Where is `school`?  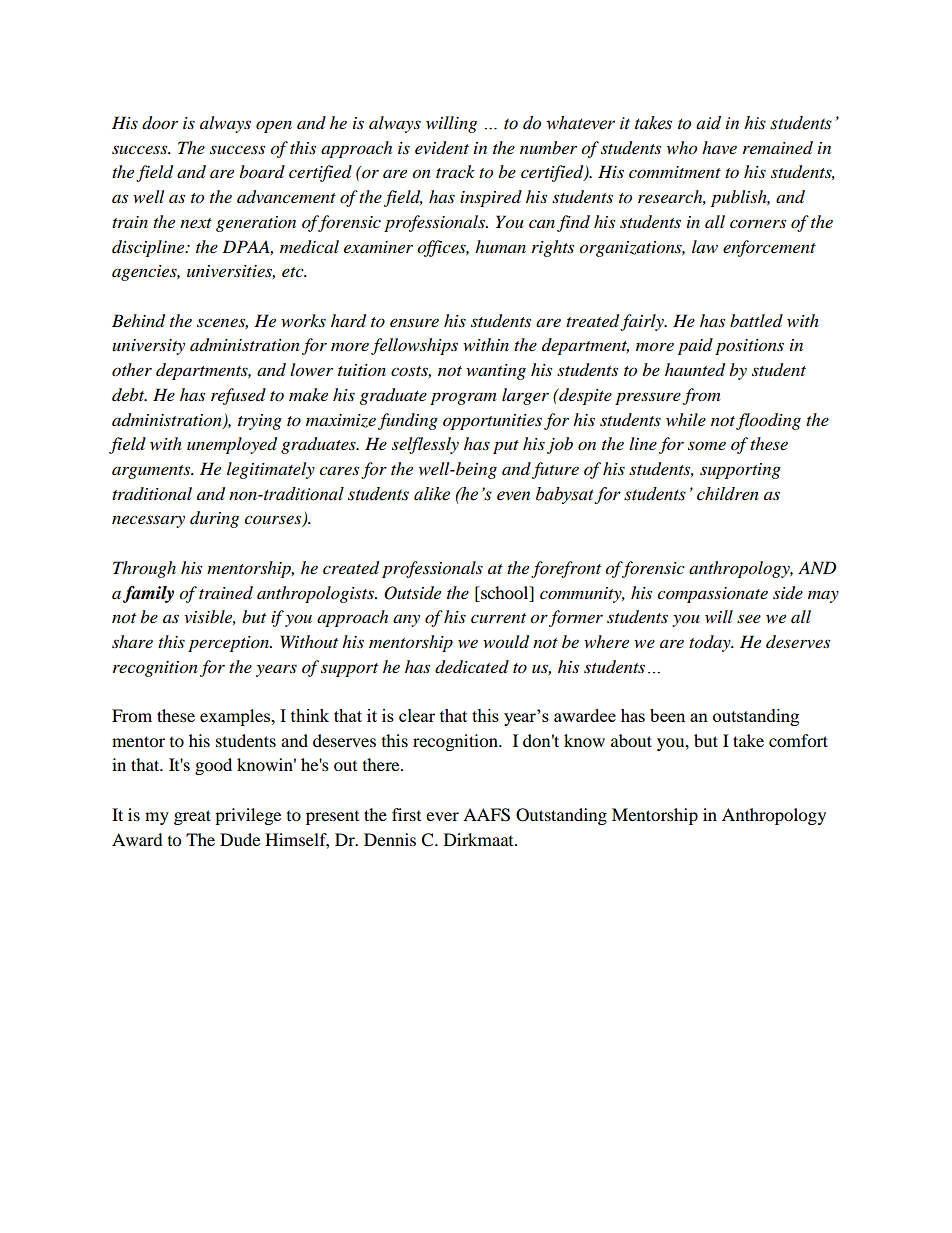 school is located at coordinates (505, 592).
